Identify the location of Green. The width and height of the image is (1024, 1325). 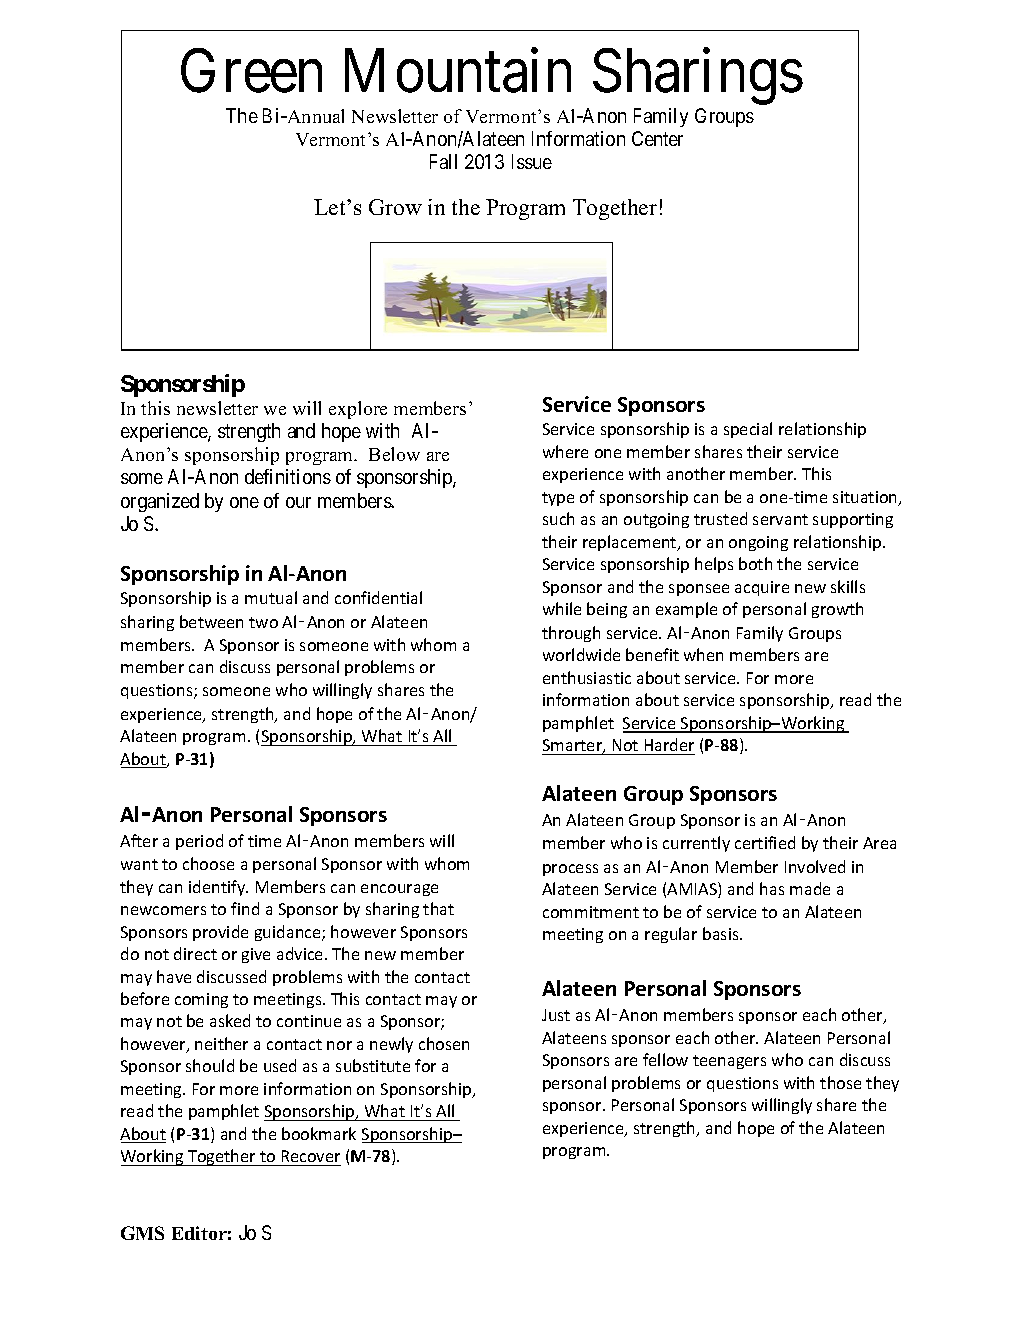
(251, 71).
